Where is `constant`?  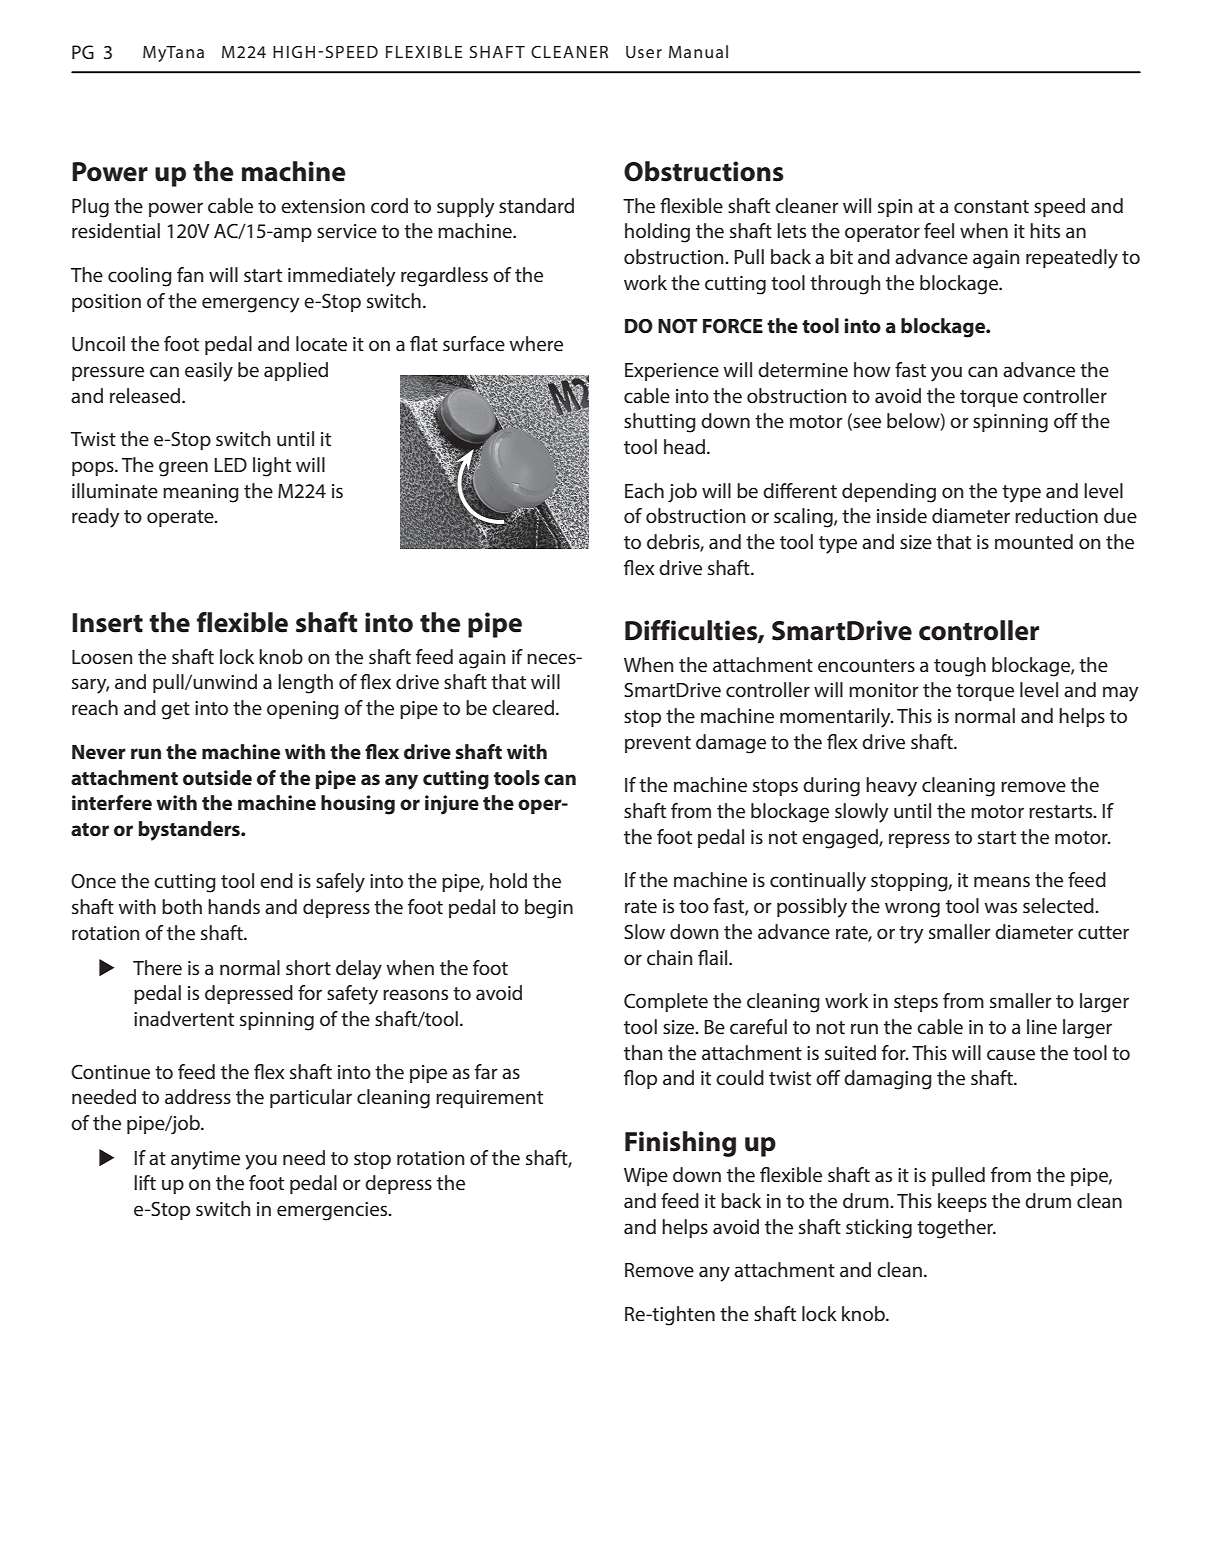
constant is located at coordinates (991, 207).
